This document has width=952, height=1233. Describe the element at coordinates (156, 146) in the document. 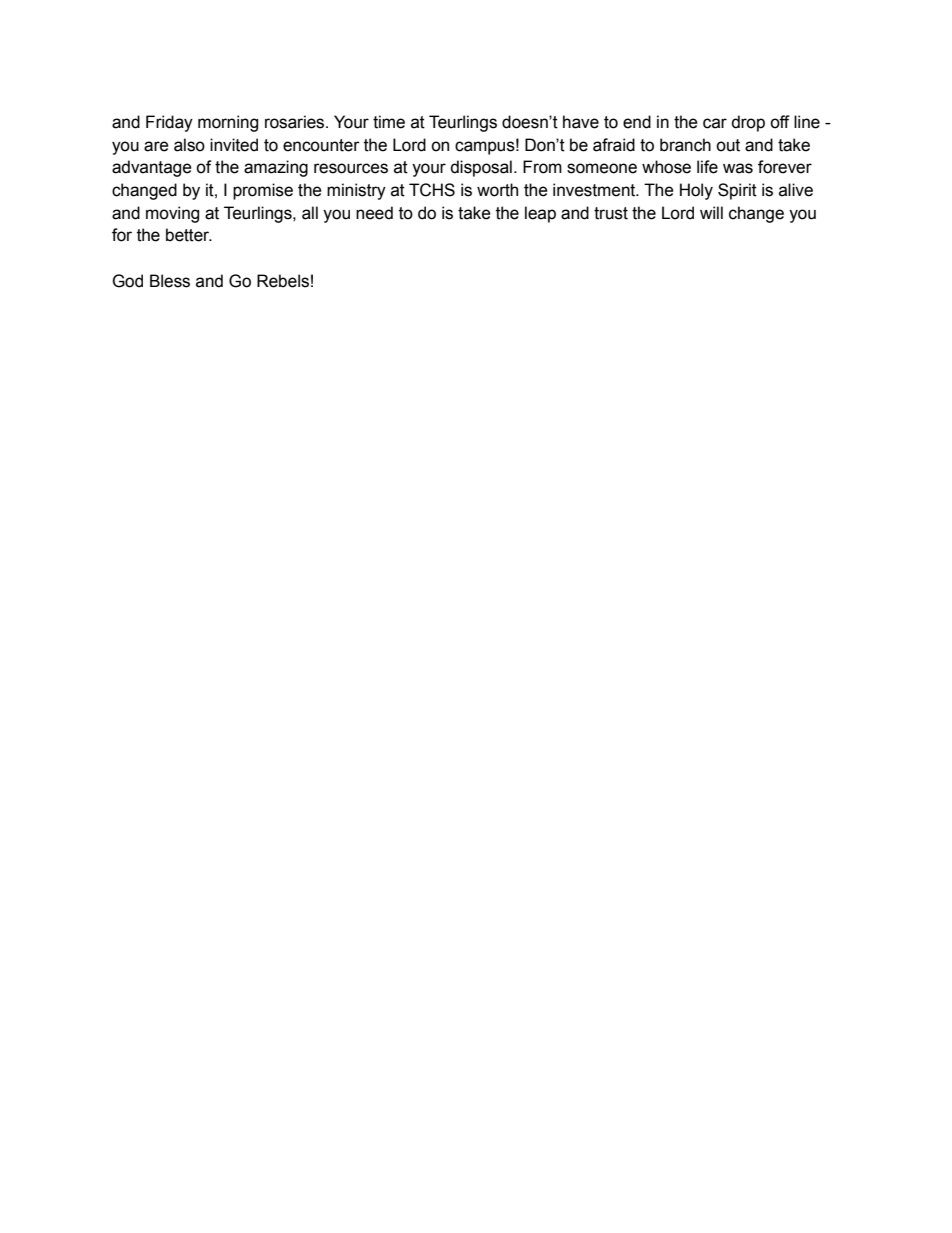

I see `are` at that location.
